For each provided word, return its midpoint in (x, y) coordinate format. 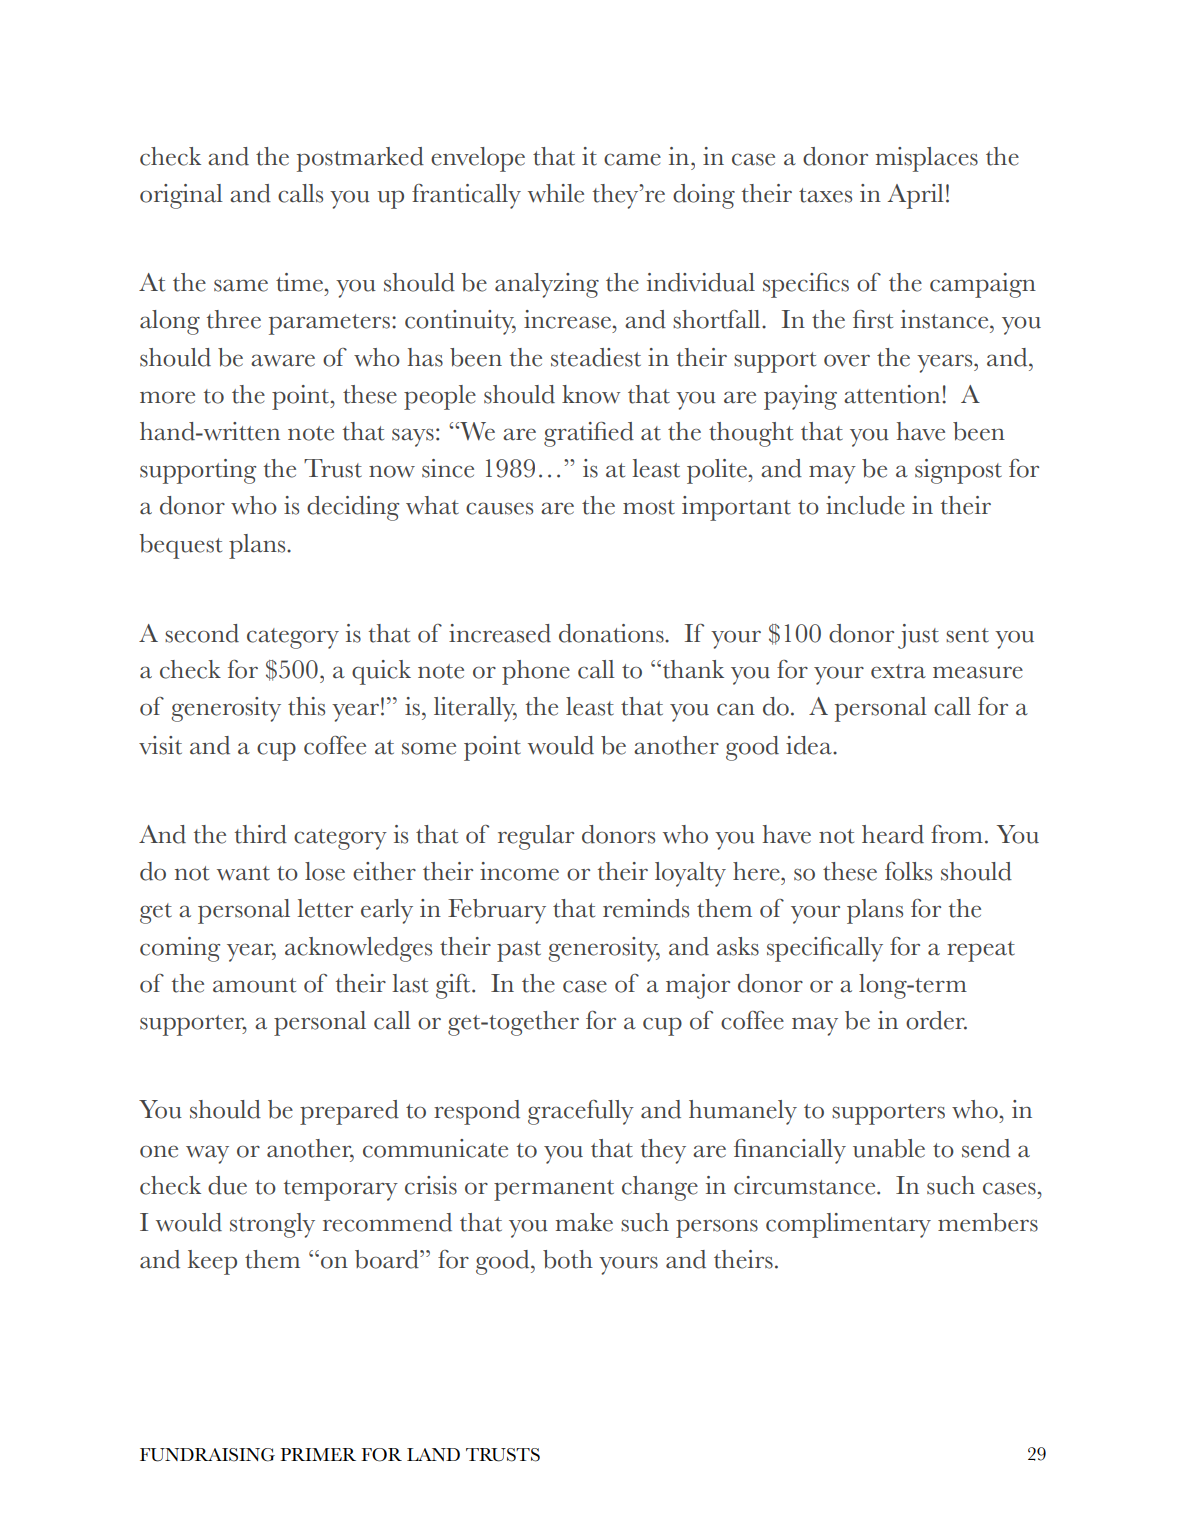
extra (898, 671)
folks (908, 871)
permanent (554, 1190)
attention (892, 394)
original (181, 196)
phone (536, 672)
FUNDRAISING (207, 1455)
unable (889, 1148)
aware (283, 360)
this (306, 706)
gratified (589, 434)
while (556, 193)
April (916, 196)
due (227, 1185)
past (519, 951)
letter (325, 908)
